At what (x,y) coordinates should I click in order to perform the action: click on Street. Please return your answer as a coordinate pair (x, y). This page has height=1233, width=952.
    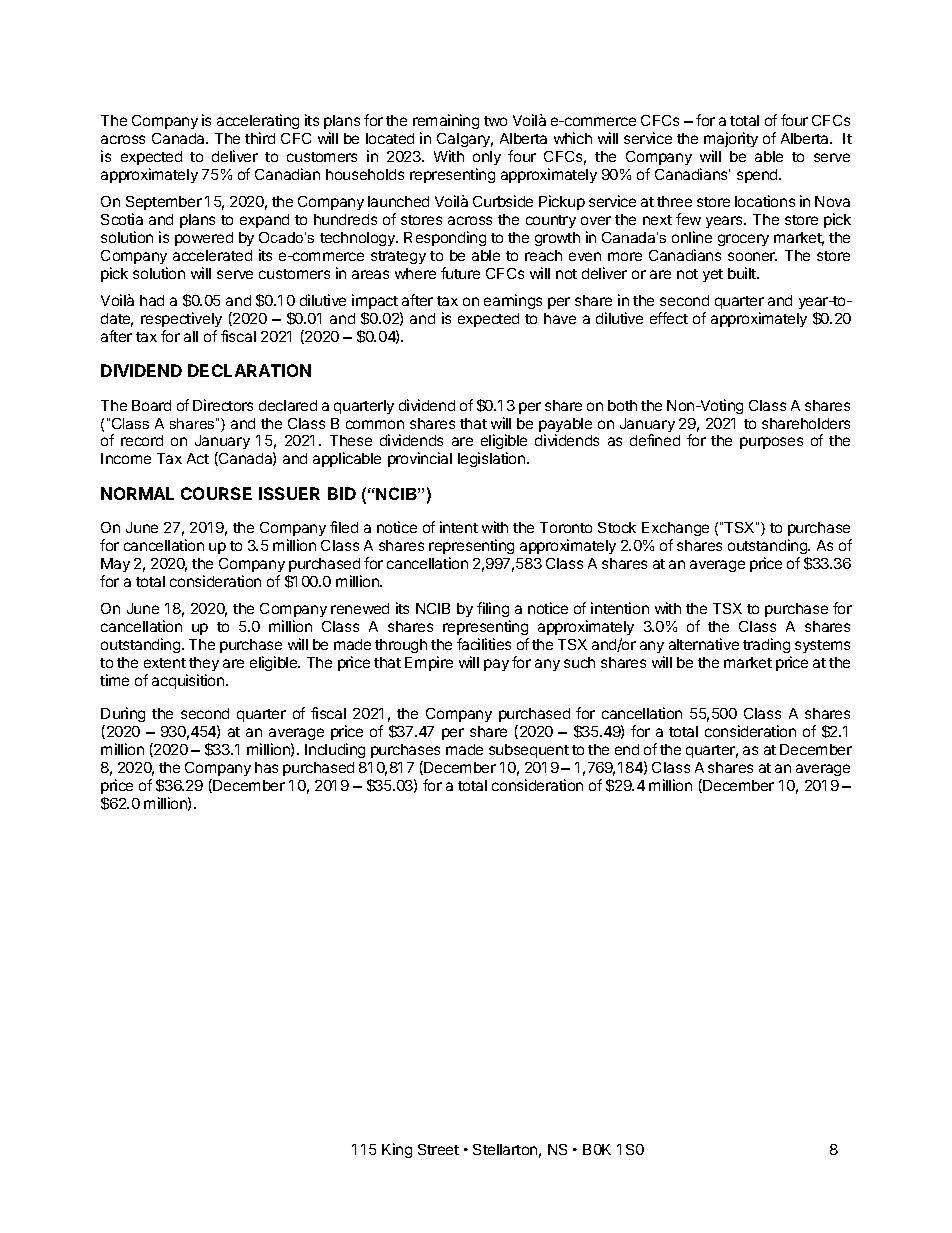
    Looking at the image, I should click on (438, 1149).
